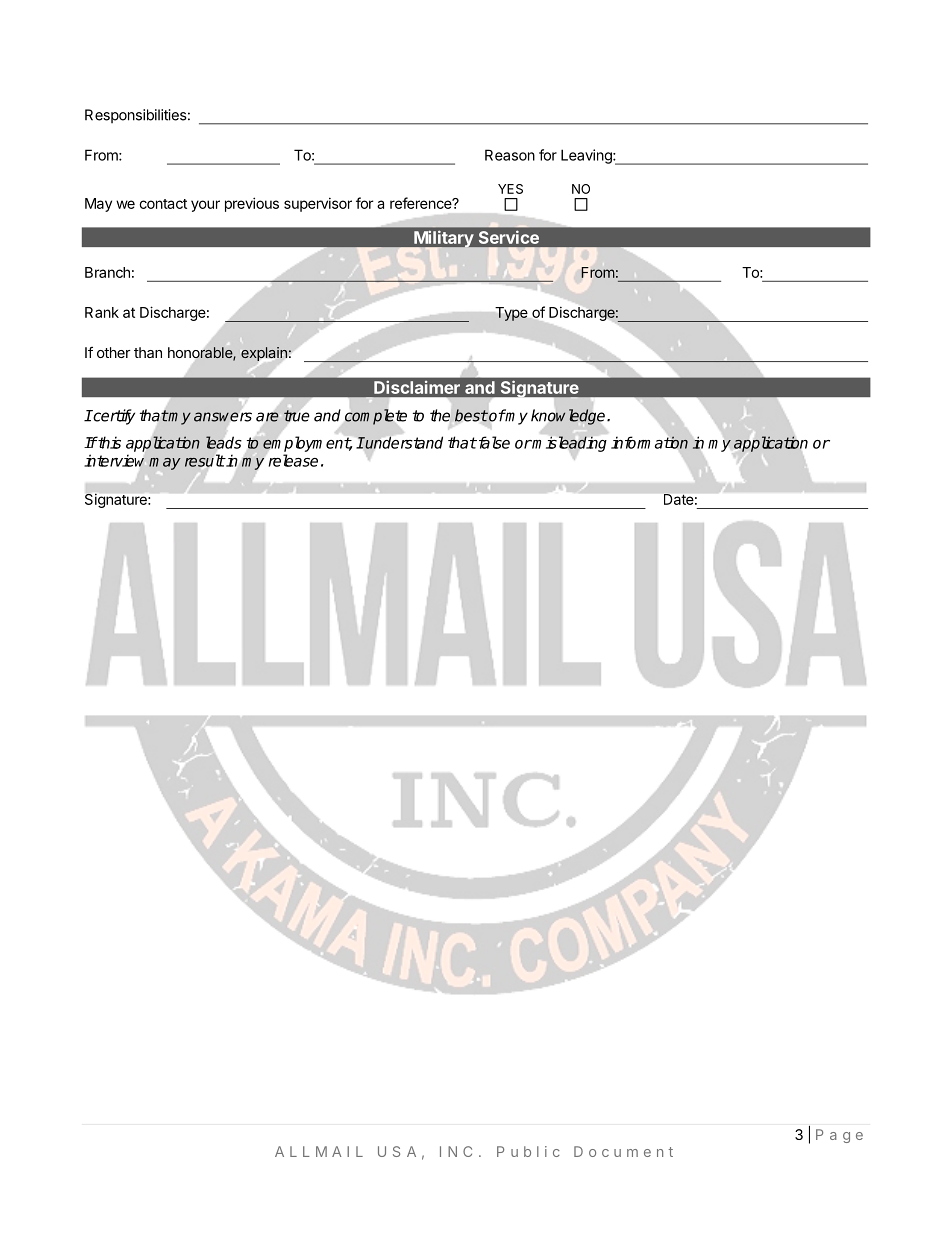  Describe the element at coordinates (376, 417) in the page. I see `complete` at that location.
